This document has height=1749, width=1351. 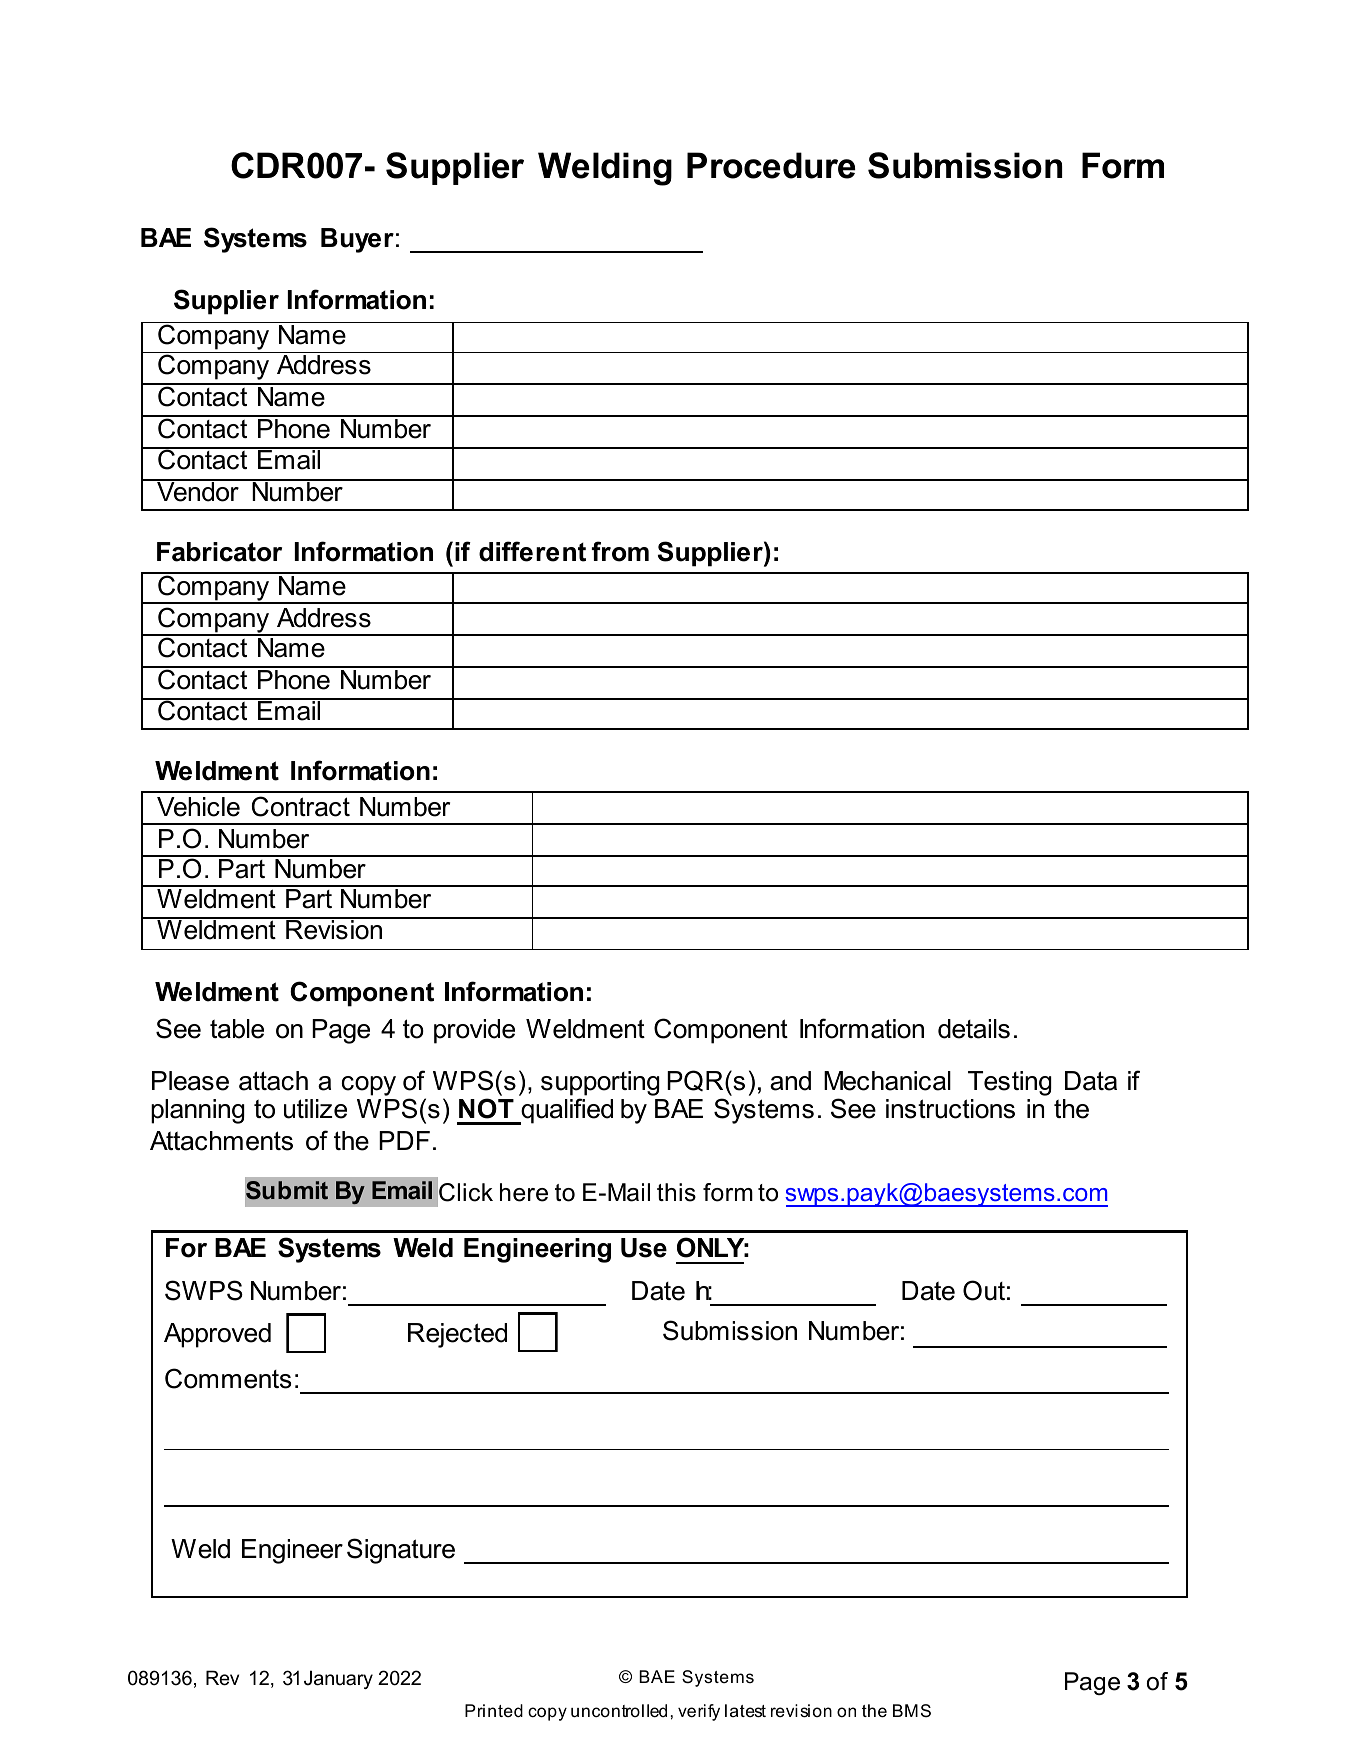 What do you see at coordinates (771, 165) in the document?
I see `Procedure` at bounding box center [771, 165].
